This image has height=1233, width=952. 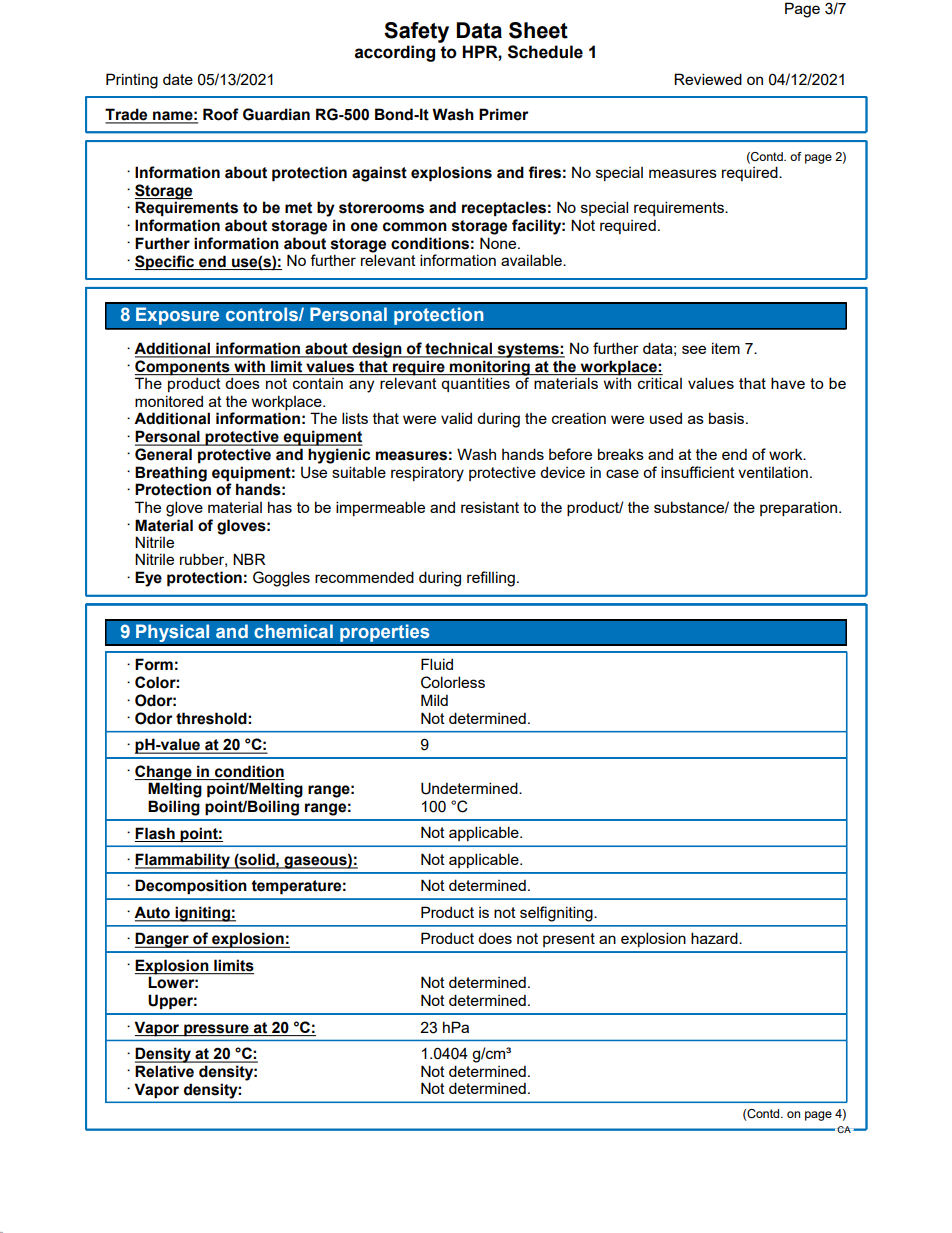 I want to click on Reviewed, so click(x=708, y=79).
